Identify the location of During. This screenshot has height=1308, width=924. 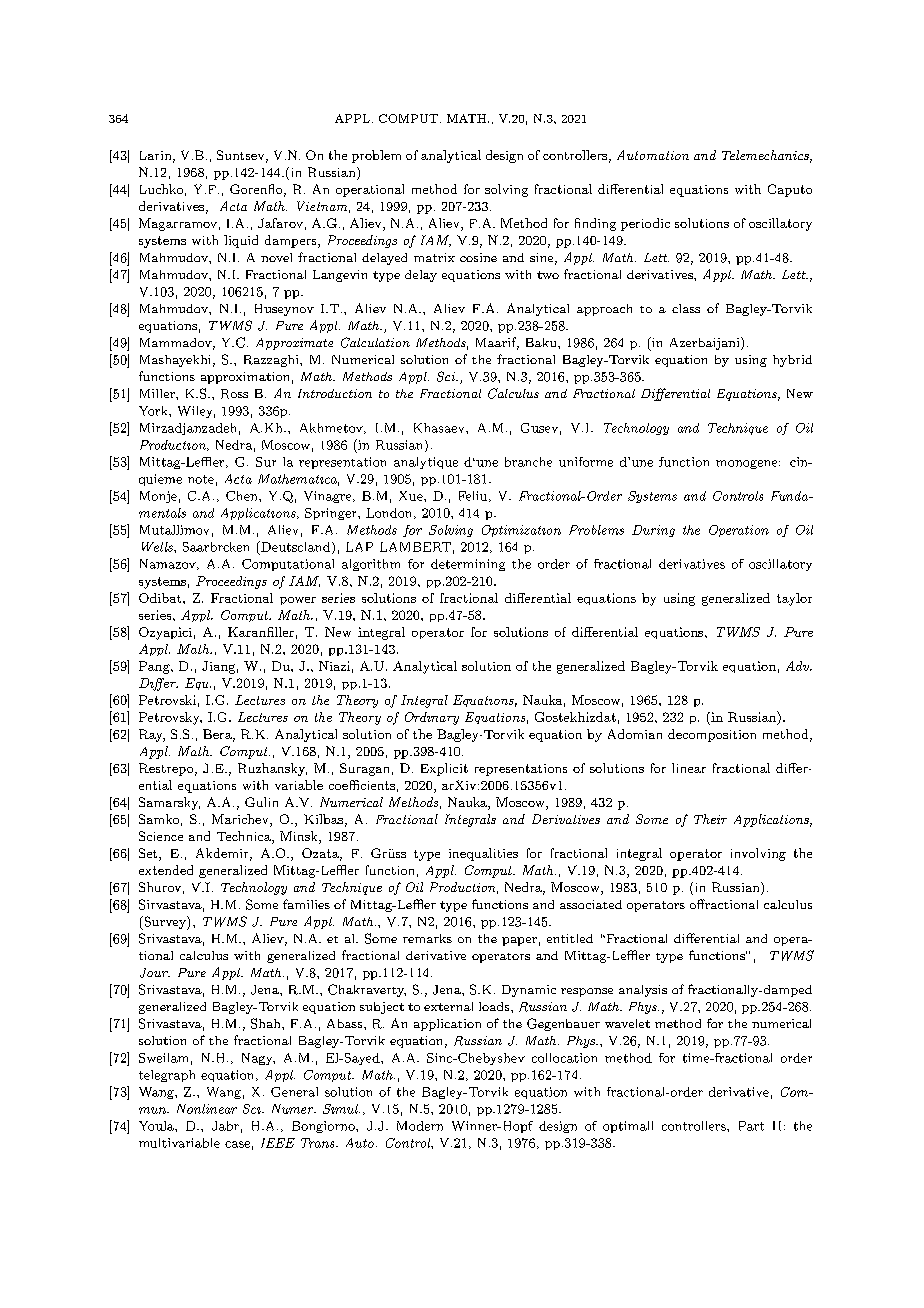
(653, 531).
